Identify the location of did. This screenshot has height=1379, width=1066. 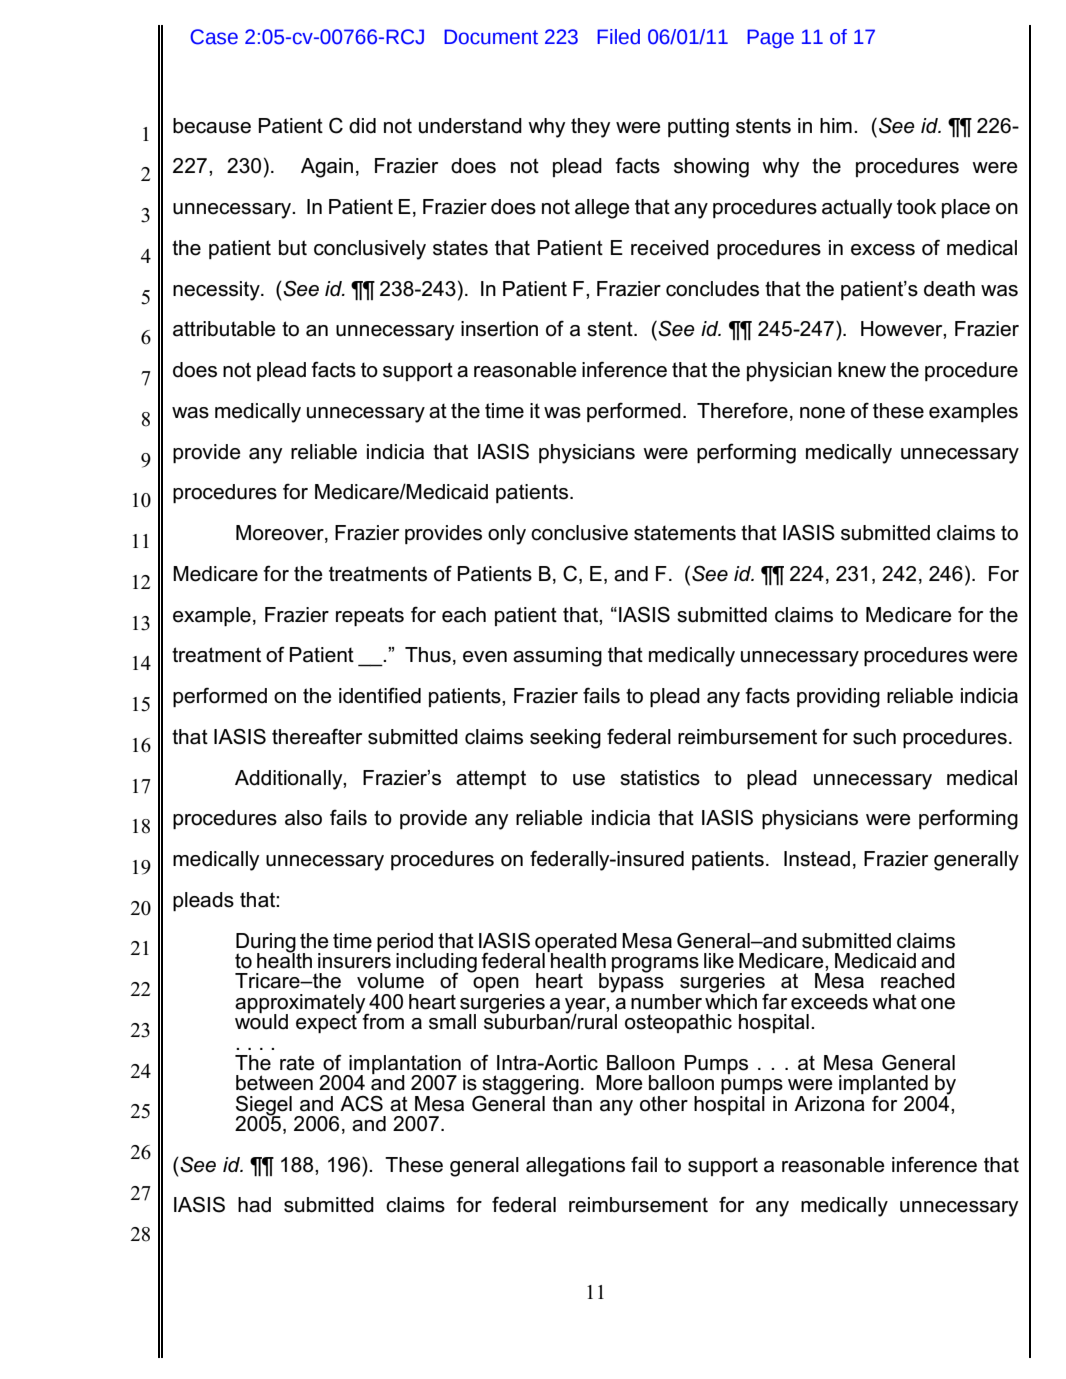
(362, 126).
